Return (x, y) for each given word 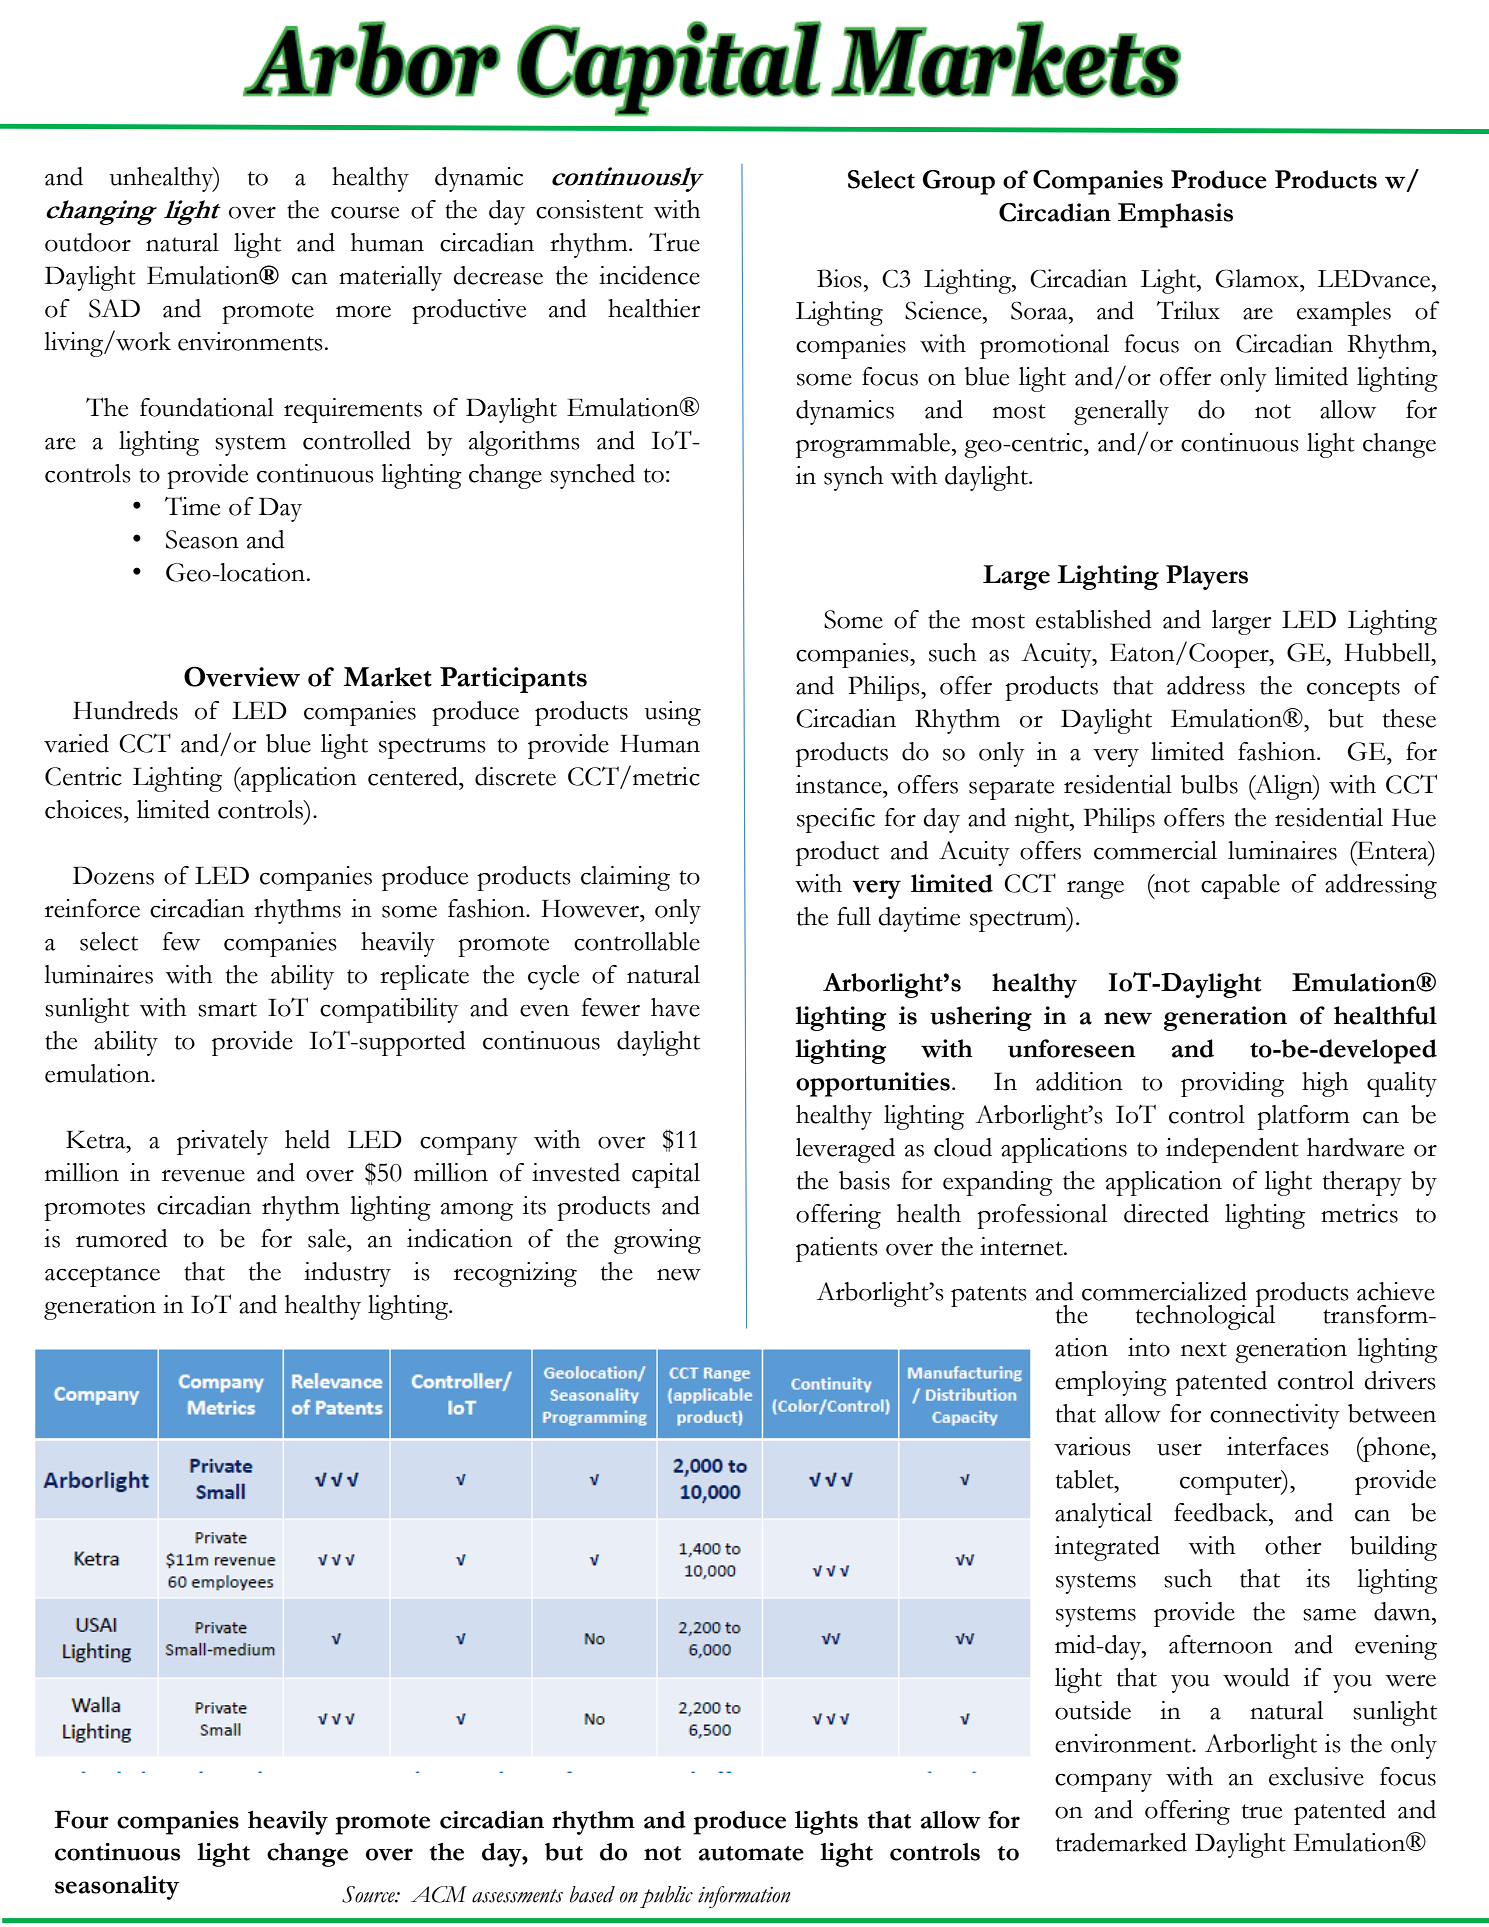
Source (369, 1894)
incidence (649, 275)
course (365, 213)
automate (751, 1853)
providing (1232, 1084)
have (675, 1007)
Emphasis (1175, 215)
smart (227, 1009)
